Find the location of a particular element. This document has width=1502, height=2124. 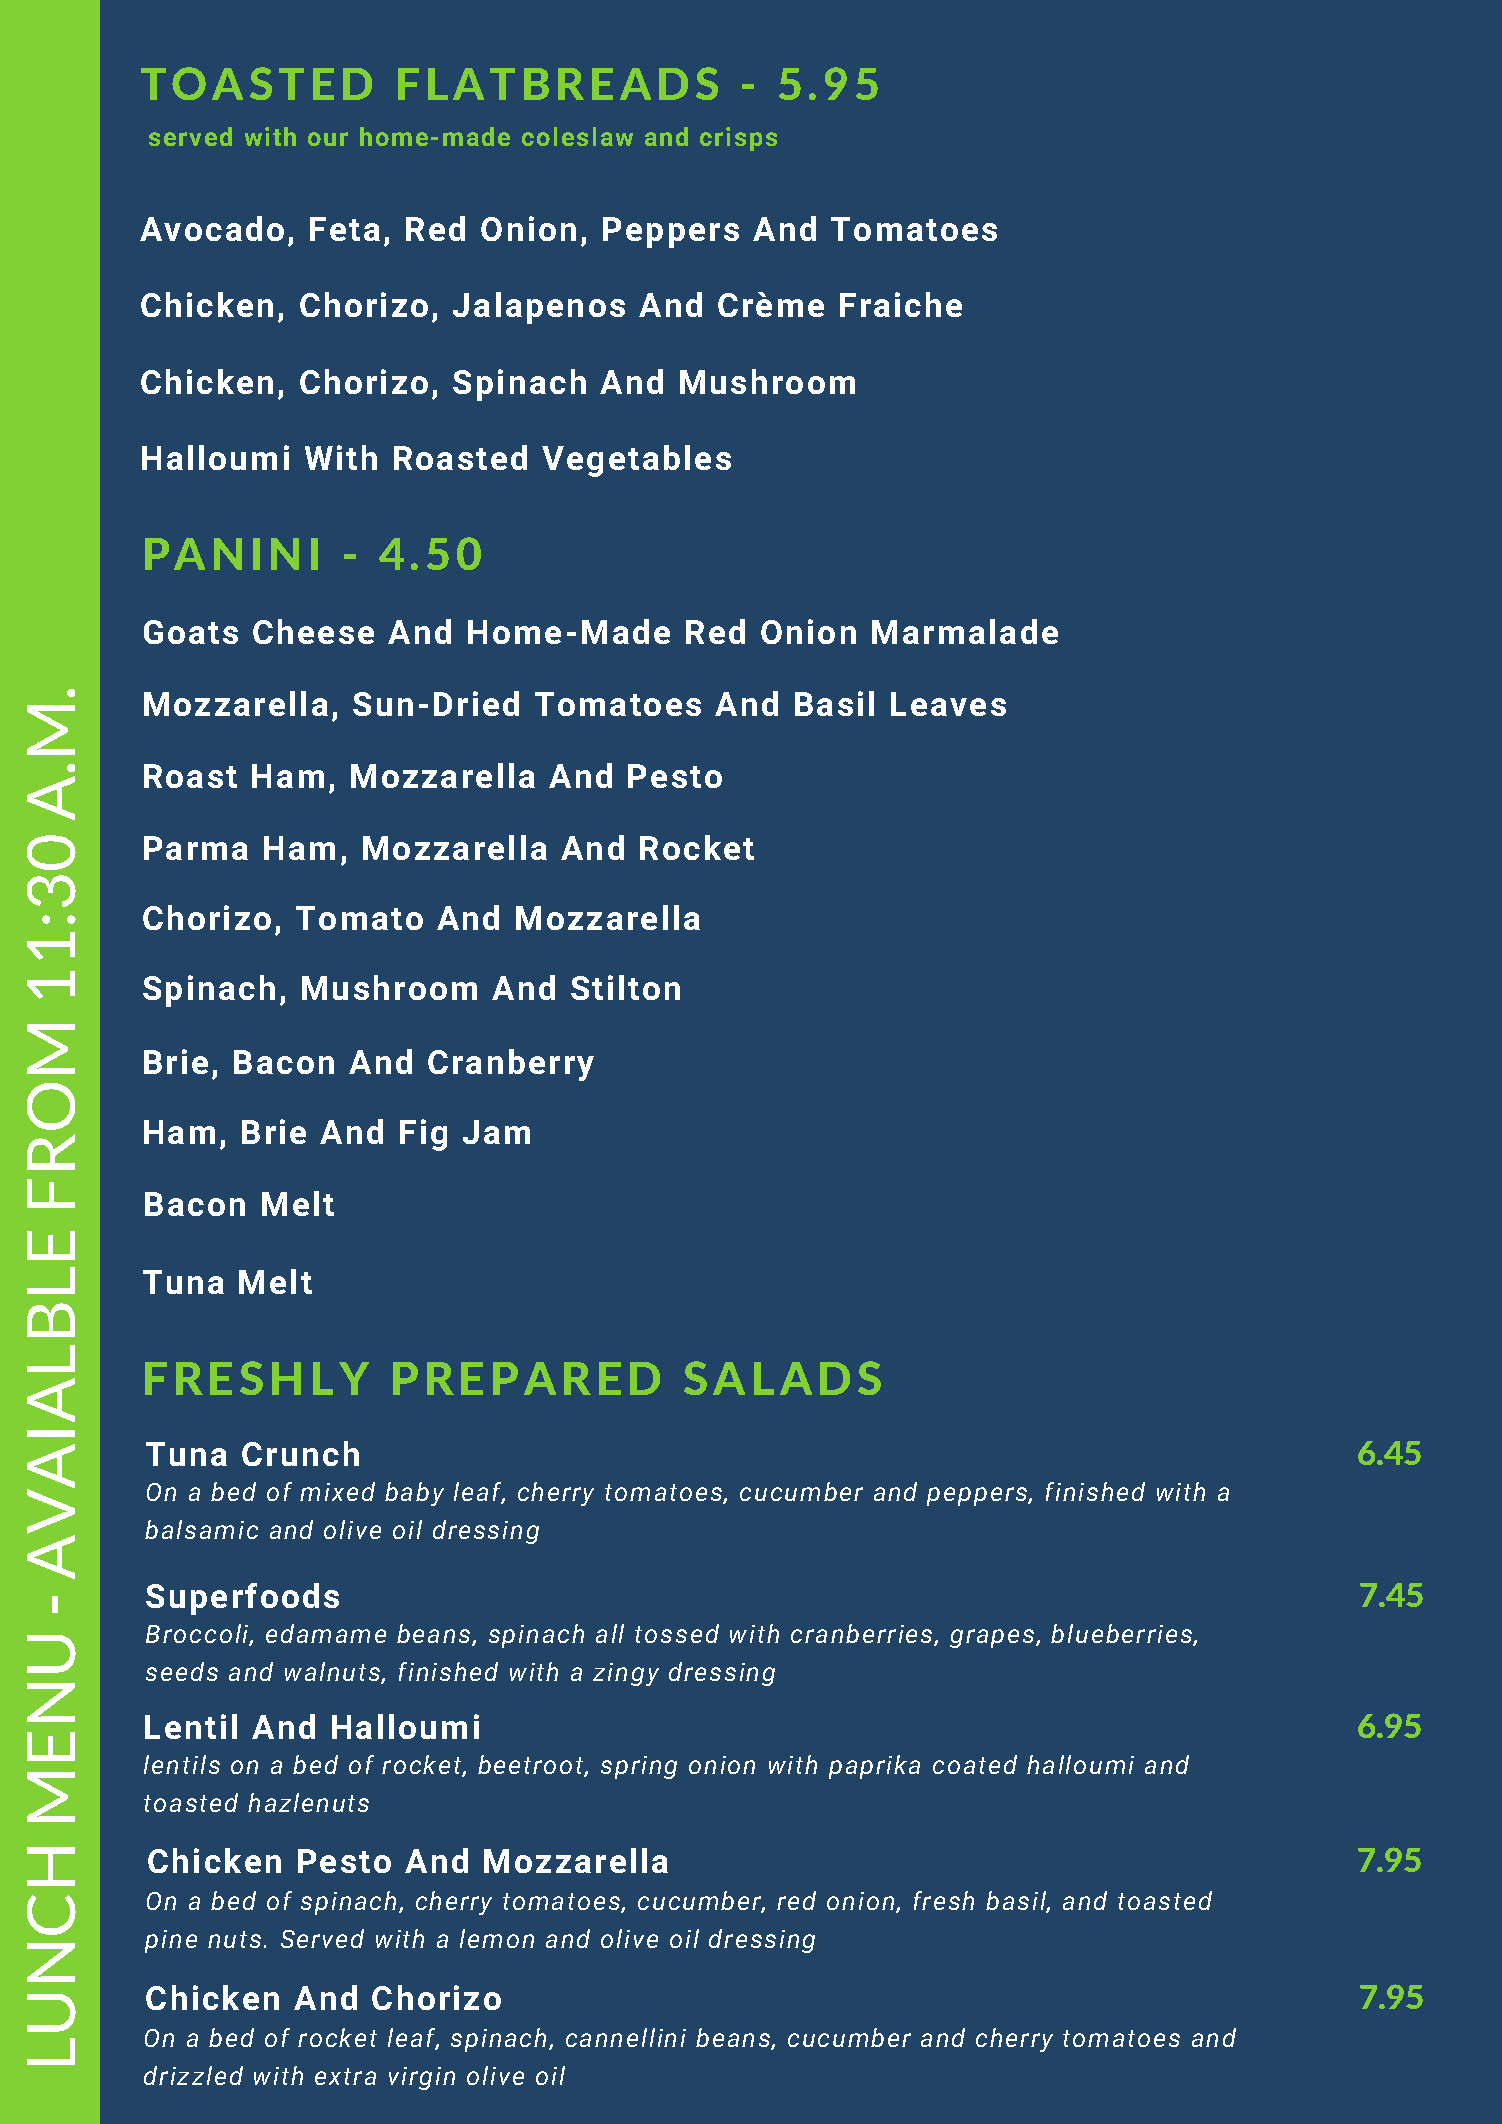

Leaves is located at coordinates (948, 704).
